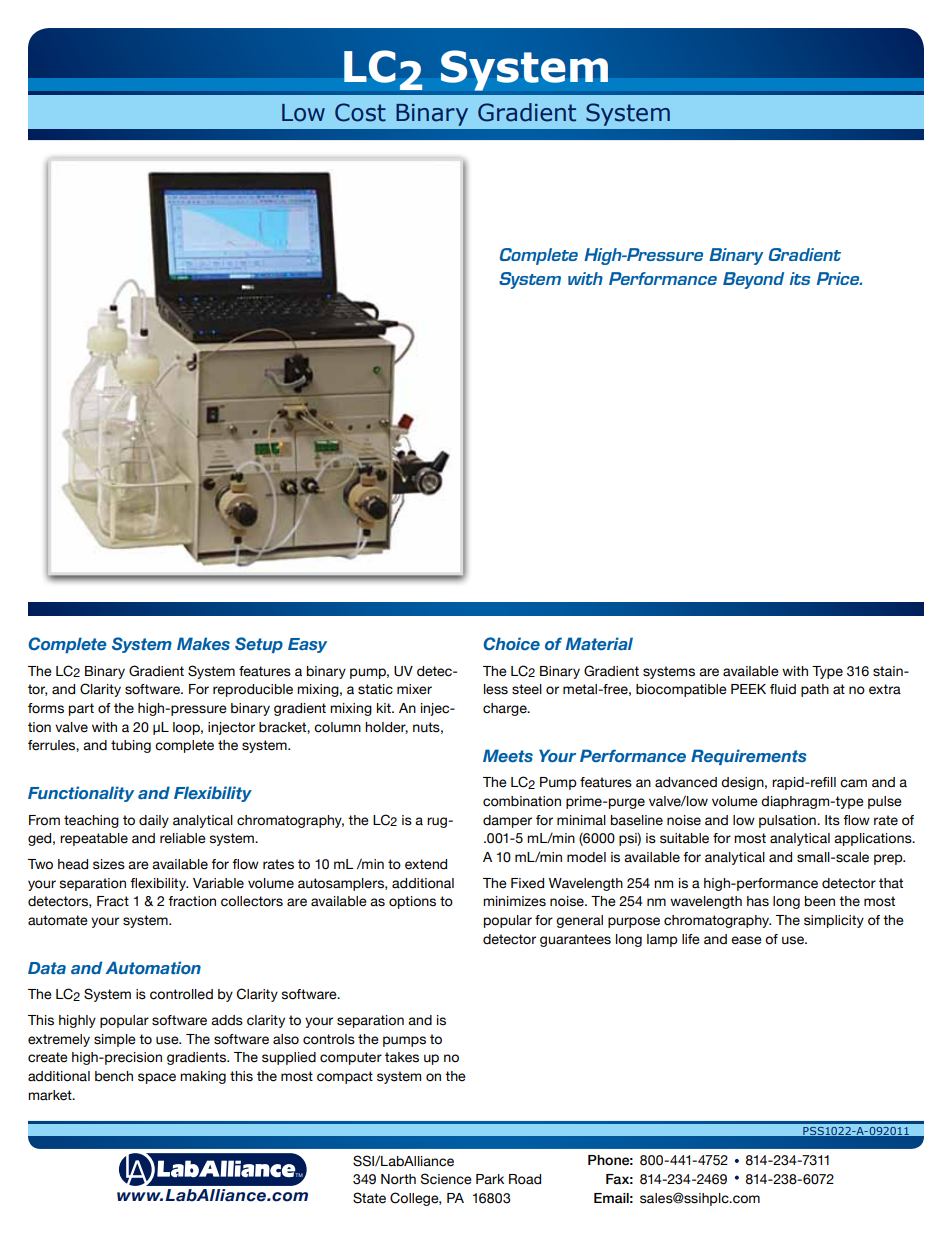 This page has height=1233, width=952. Describe the element at coordinates (307, 645) in the page. I see `Easy` at that location.
